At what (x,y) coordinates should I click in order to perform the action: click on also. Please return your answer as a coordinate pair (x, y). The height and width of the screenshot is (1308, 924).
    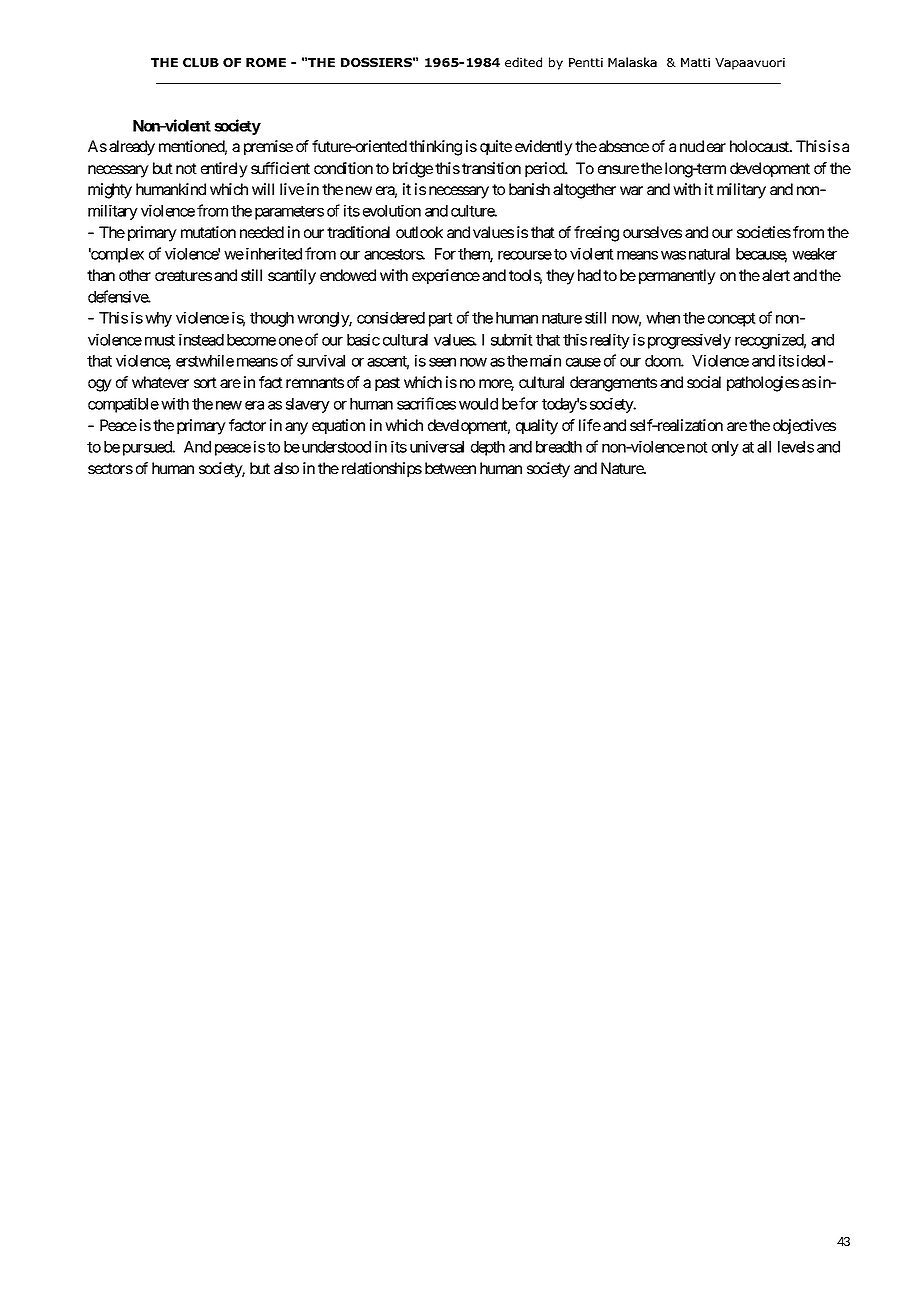
    Looking at the image, I should click on (286, 468).
